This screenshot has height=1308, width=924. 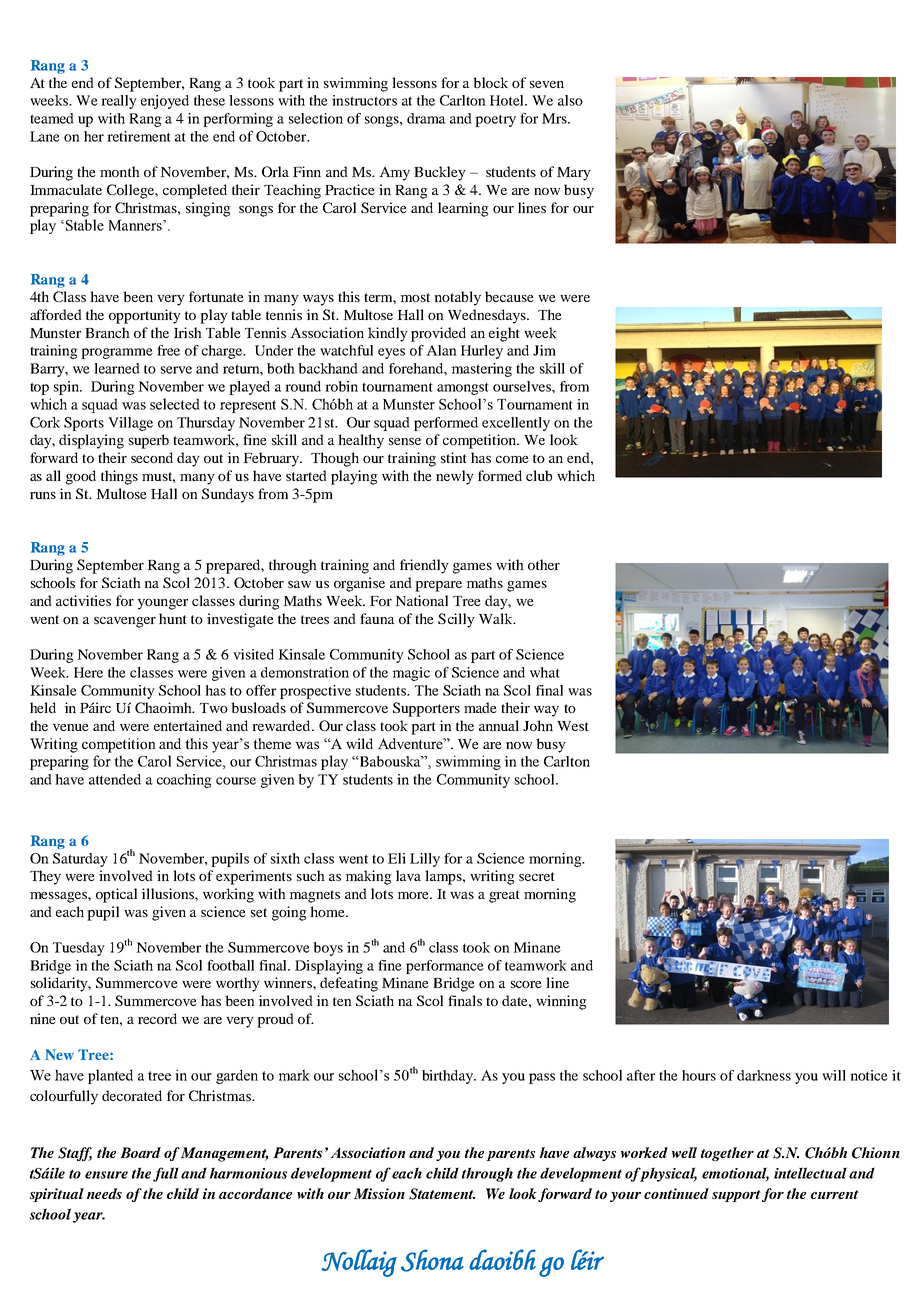 What do you see at coordinates (442, 1194) in the screenshot?
I see `Statement` at bounding box center [442, 1194].
